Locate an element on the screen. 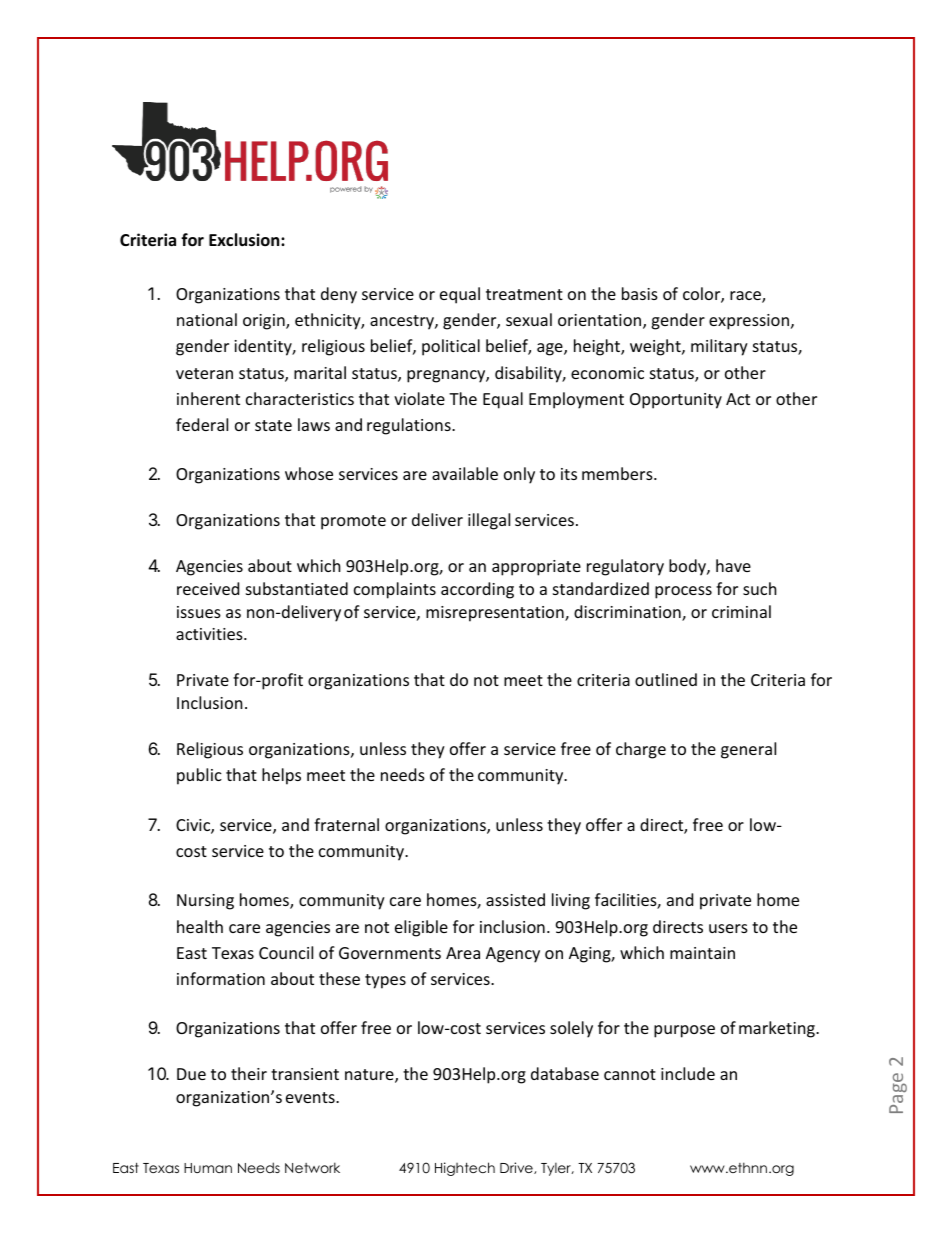  assisted is located at coordinates (515, 899).
